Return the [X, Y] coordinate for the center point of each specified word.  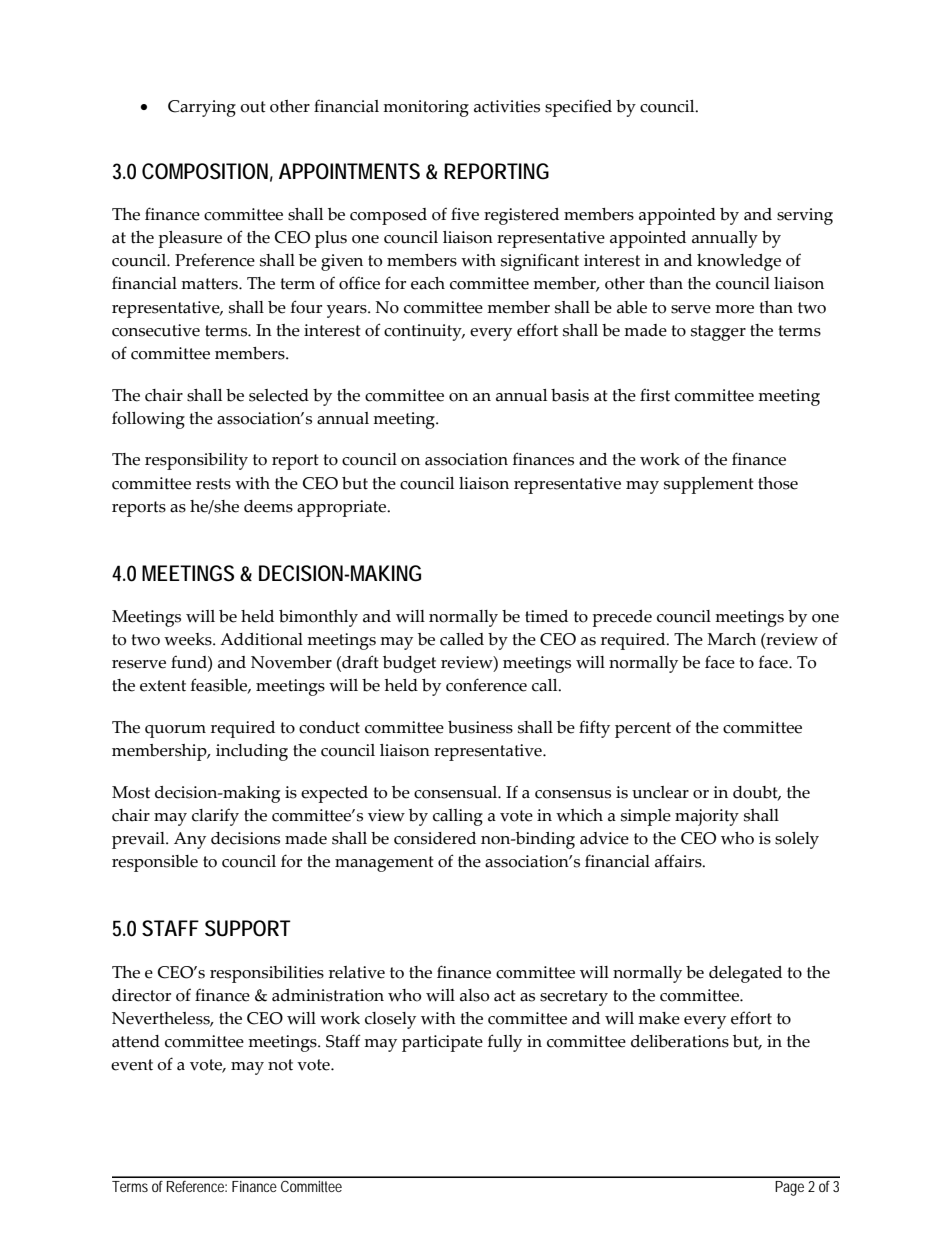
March [731, 639]
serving [805, 216]
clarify [215, 817]
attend [136, 1041]
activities [507, 106]
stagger [718, 333]
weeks [189, 639]
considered [435, 838]
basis [570, 395]
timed [546, 616]
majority [707, 817]
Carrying [202, 108]
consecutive [156, 330]
